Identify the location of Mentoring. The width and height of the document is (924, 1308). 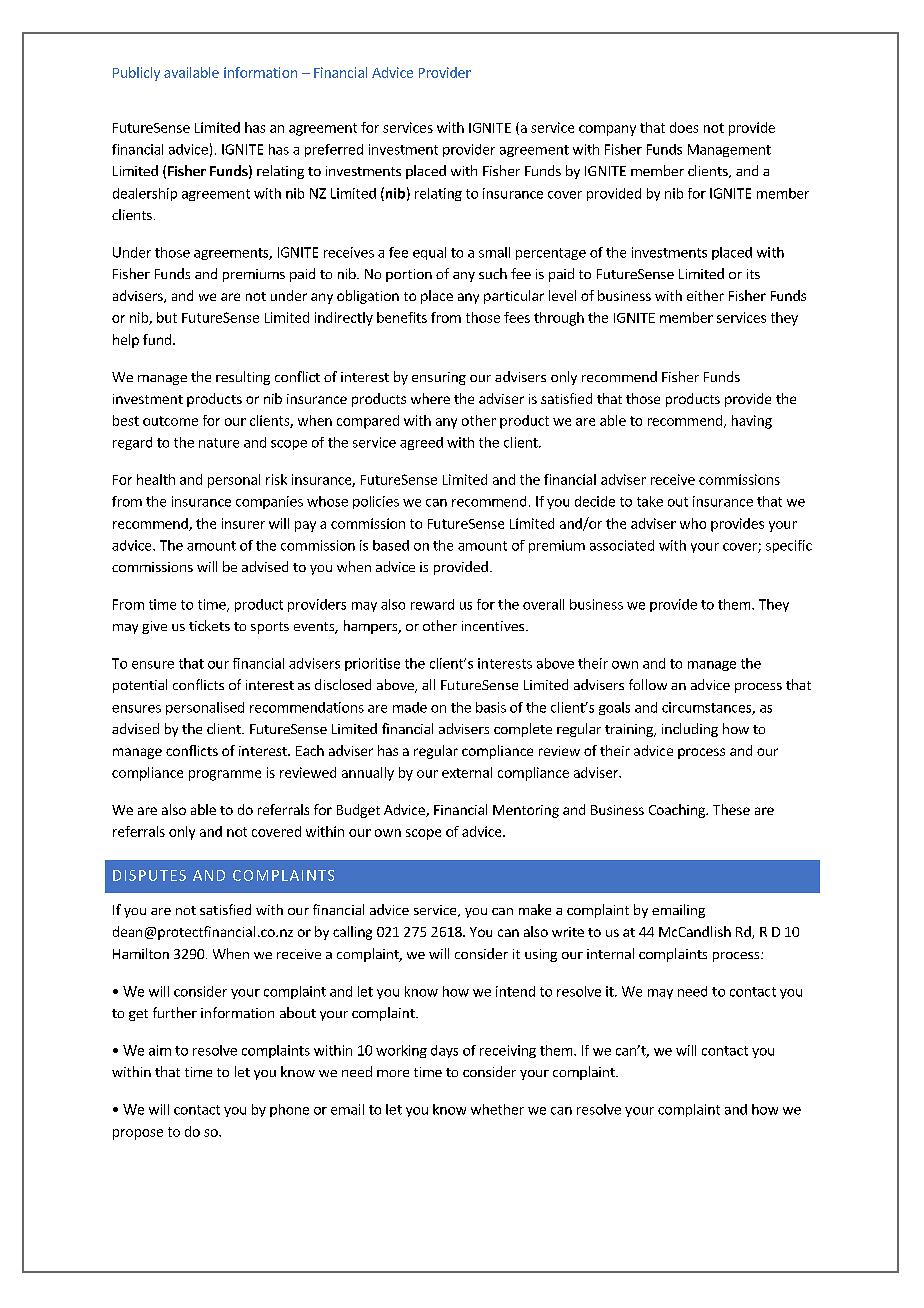
(526, 811).
